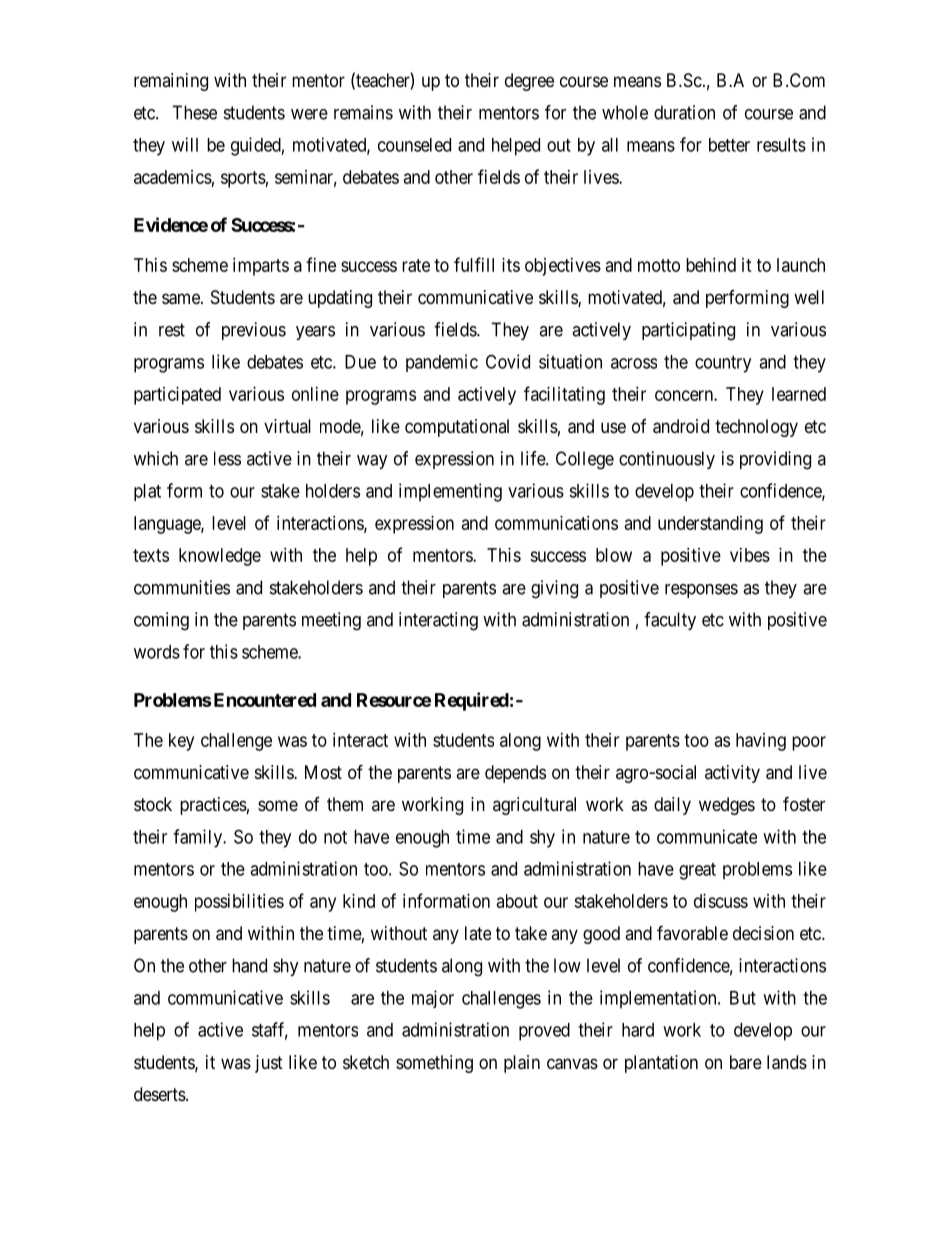 The image size is (952, 1233). Describe the element at coordinates (729, 145) in the screenshot. I see `better` at that location.
